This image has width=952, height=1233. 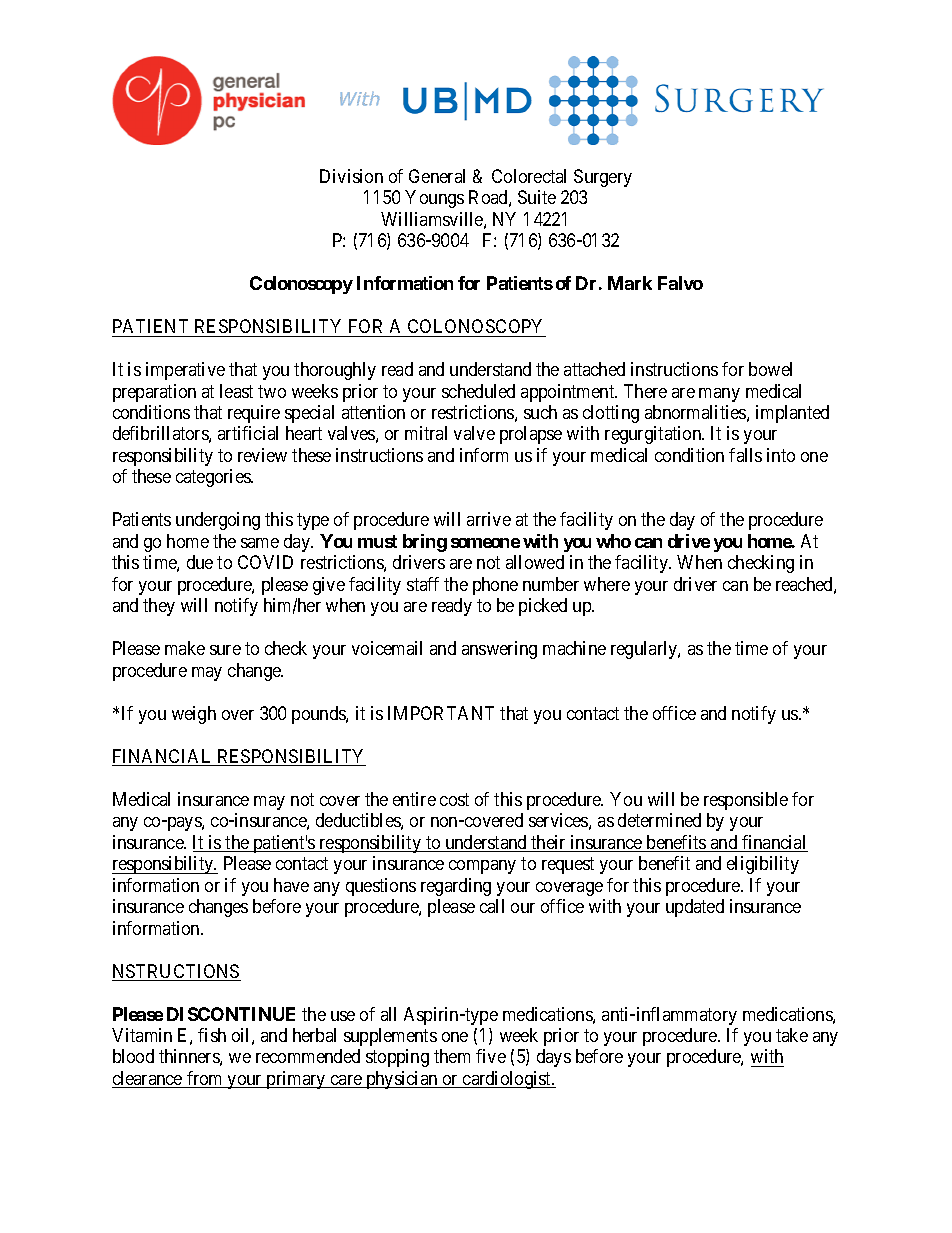 I want to click on Youngs, so click(x=434, y=199).
